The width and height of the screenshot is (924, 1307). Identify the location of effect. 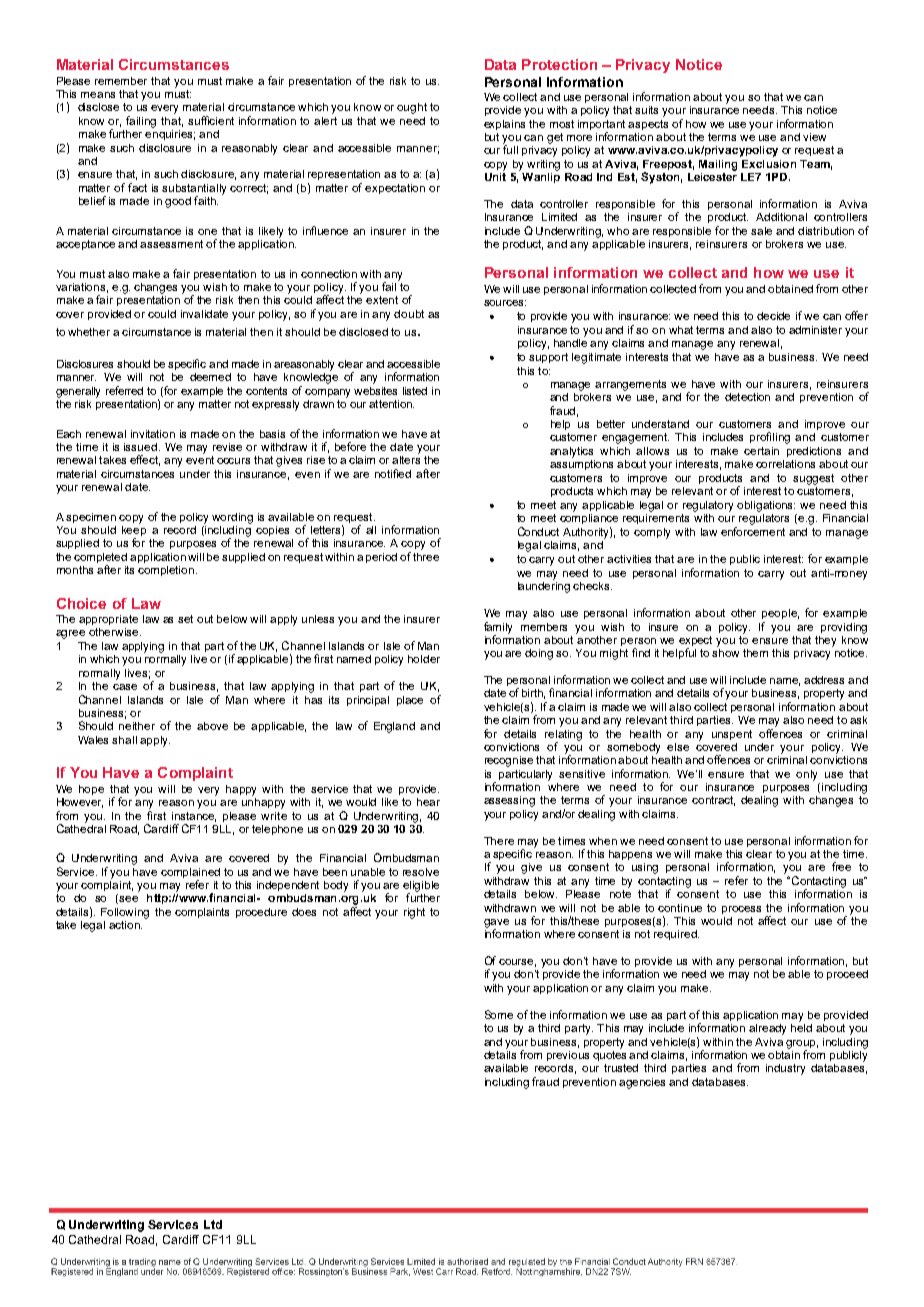
(145, 460).
